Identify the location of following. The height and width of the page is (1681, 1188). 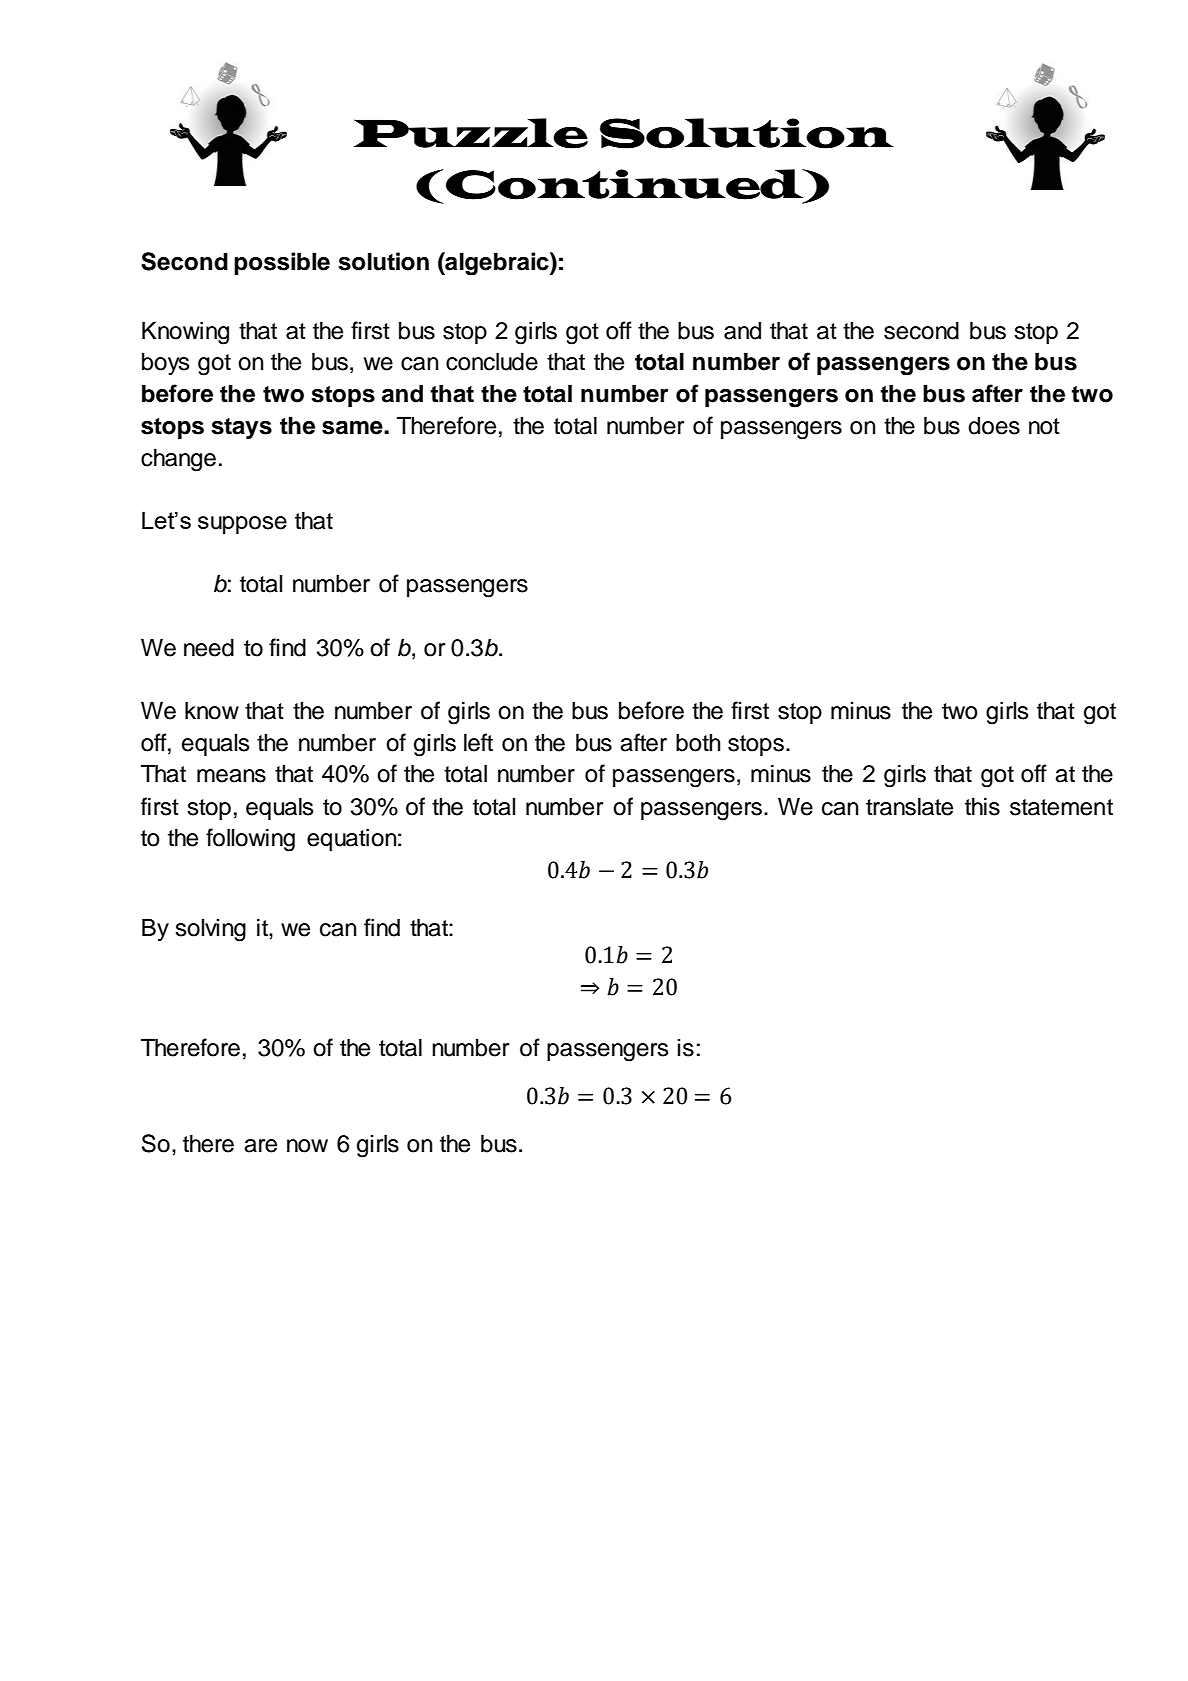
(250, 840).
